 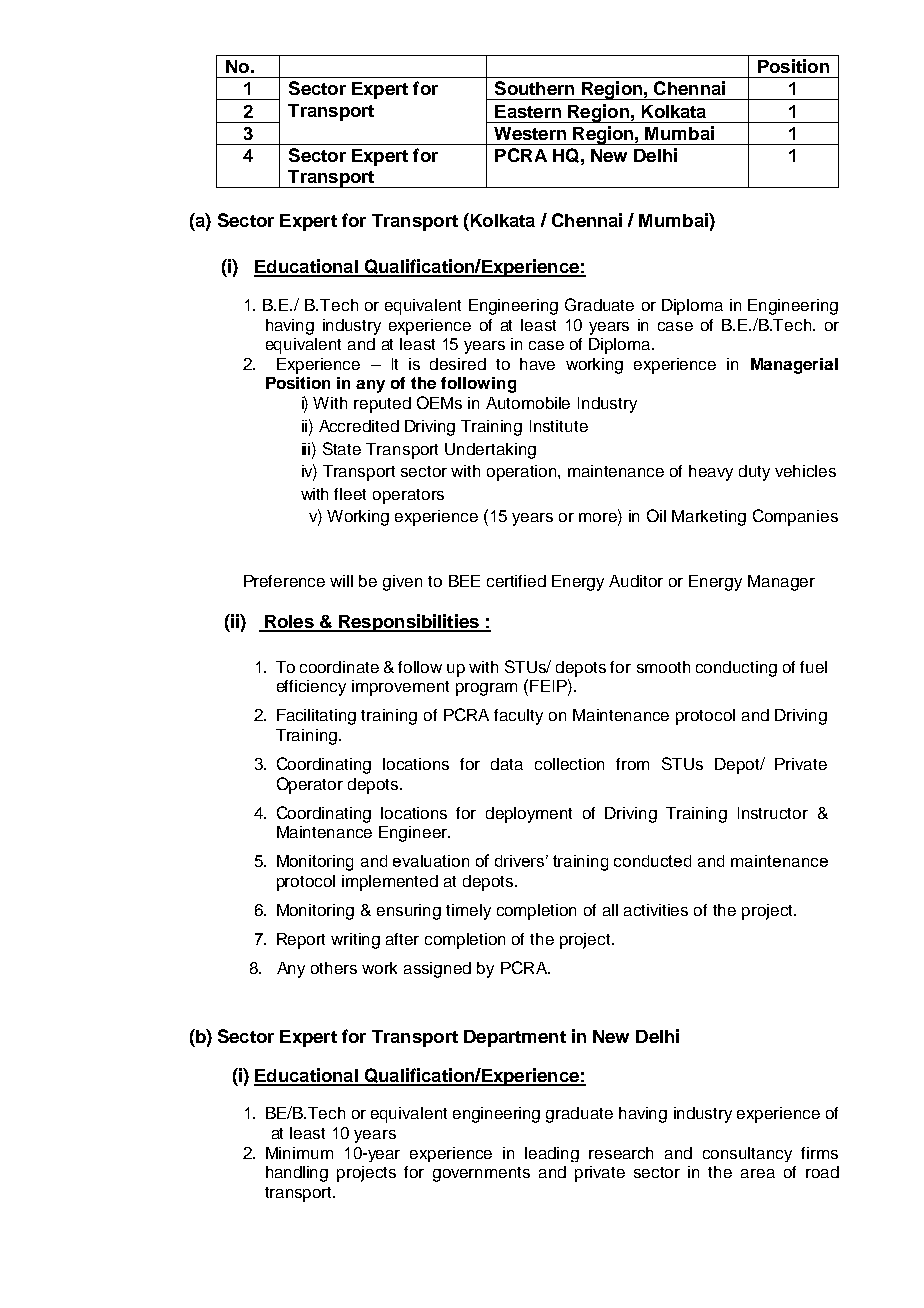 What do you see at coordinates (350, 494) in the screenshot?
I see `fleet` at bounding box center [350, 494].
